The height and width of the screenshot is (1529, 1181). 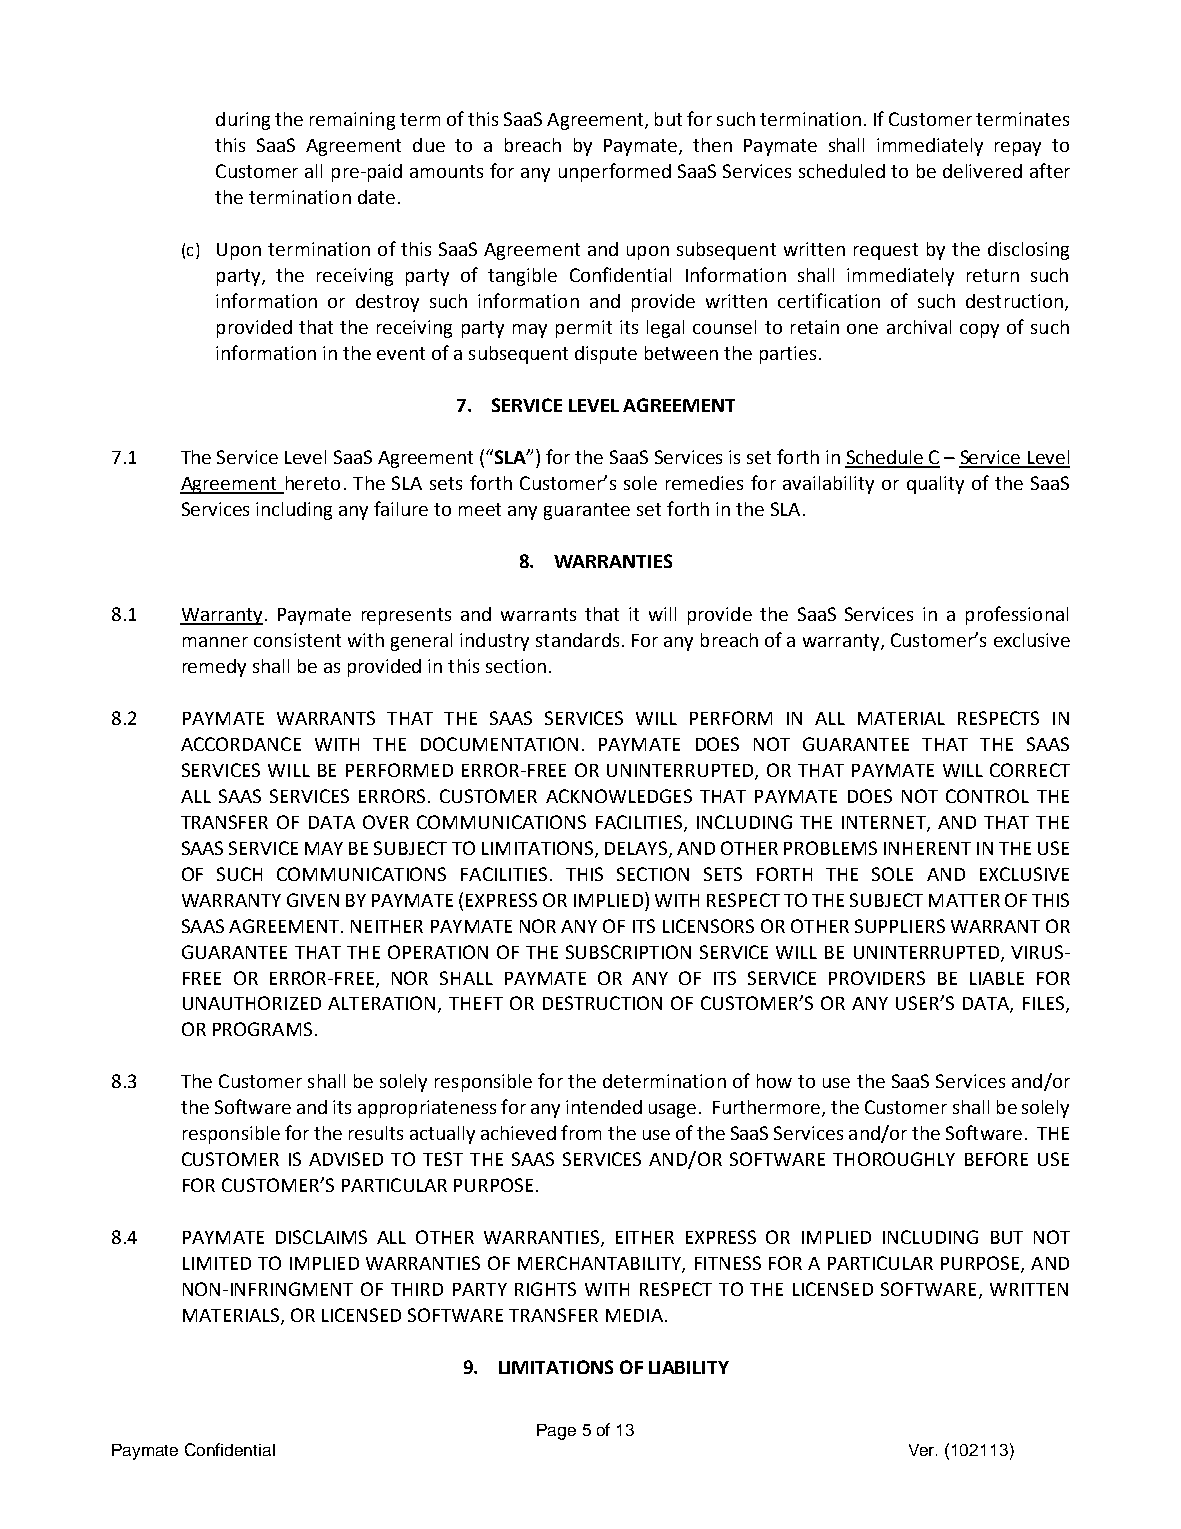 What do you see at coordinates (252, 1003) in the screenshot?
I see `UNAUTHORIZED` at bounding box center [252, 1003].
